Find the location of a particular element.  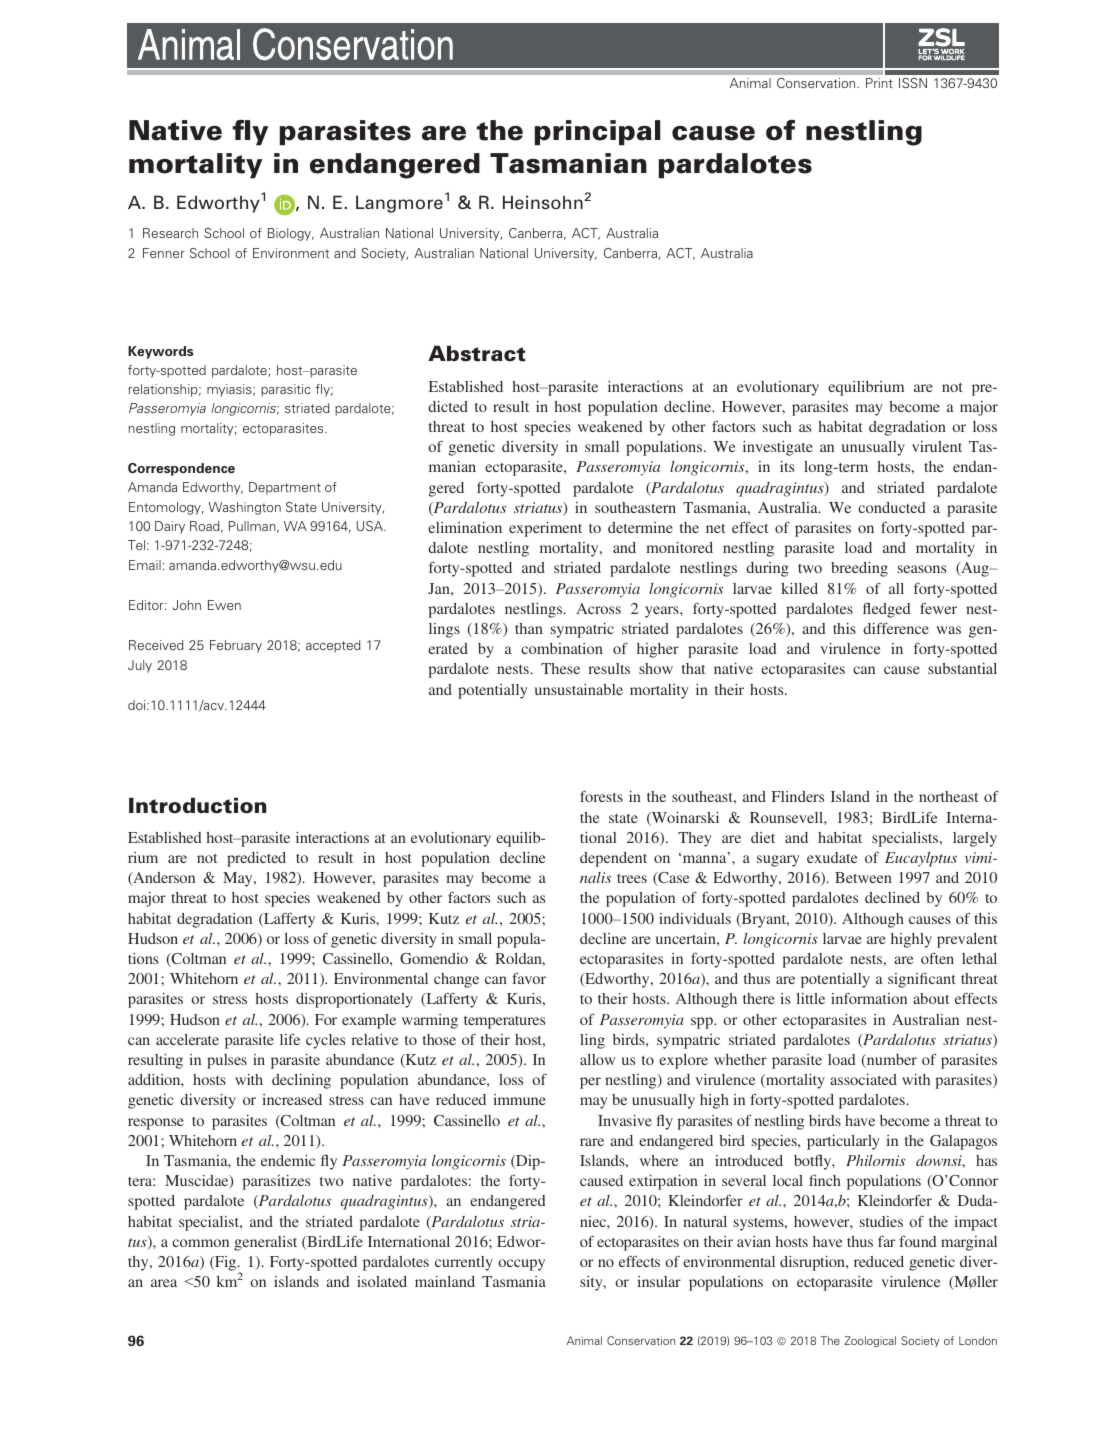

parasitic is located at coordinates (285, 390).
